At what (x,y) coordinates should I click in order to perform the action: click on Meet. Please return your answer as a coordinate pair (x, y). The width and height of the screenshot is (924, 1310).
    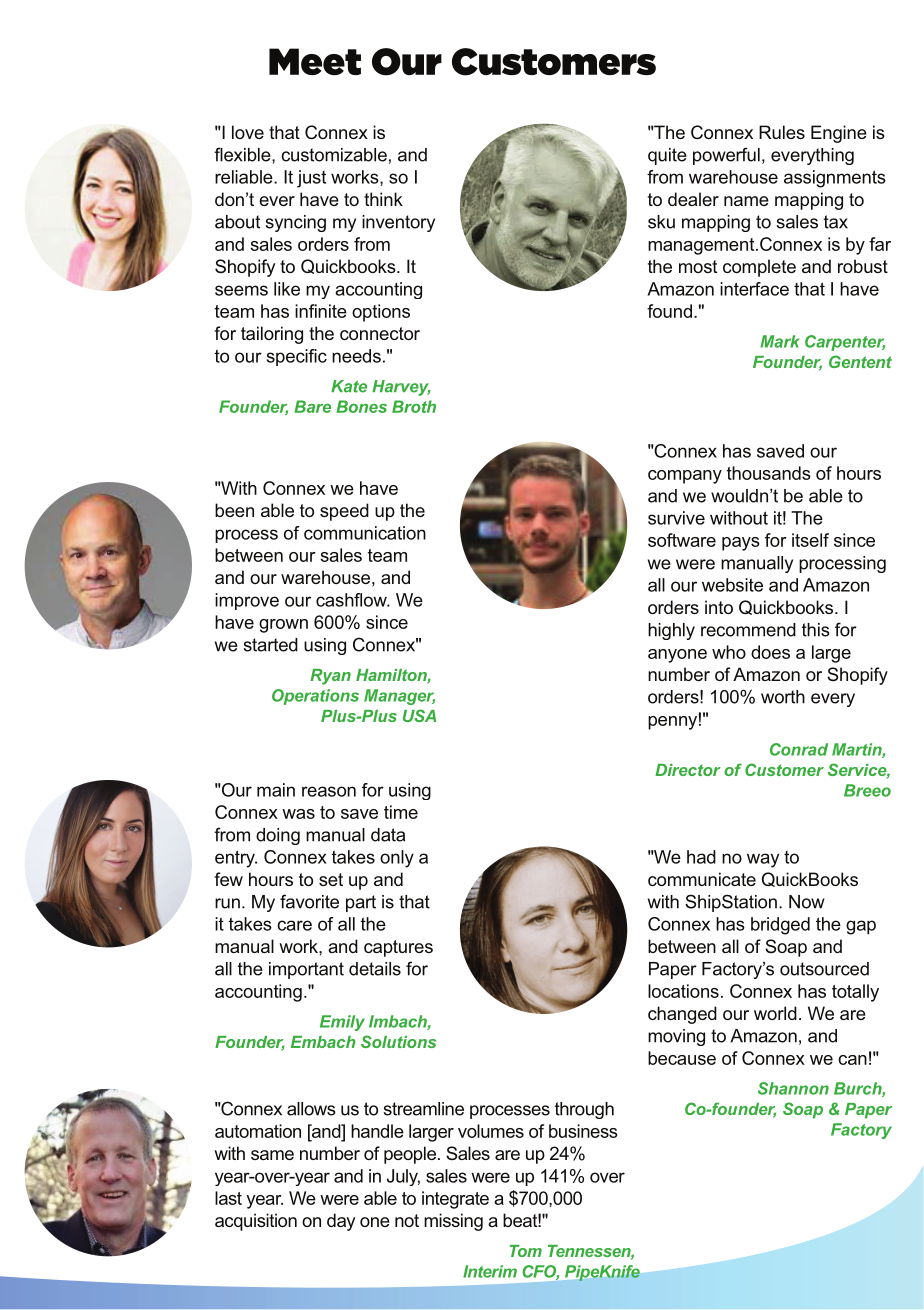
    Looking at the image, I should click on (315, 62).
